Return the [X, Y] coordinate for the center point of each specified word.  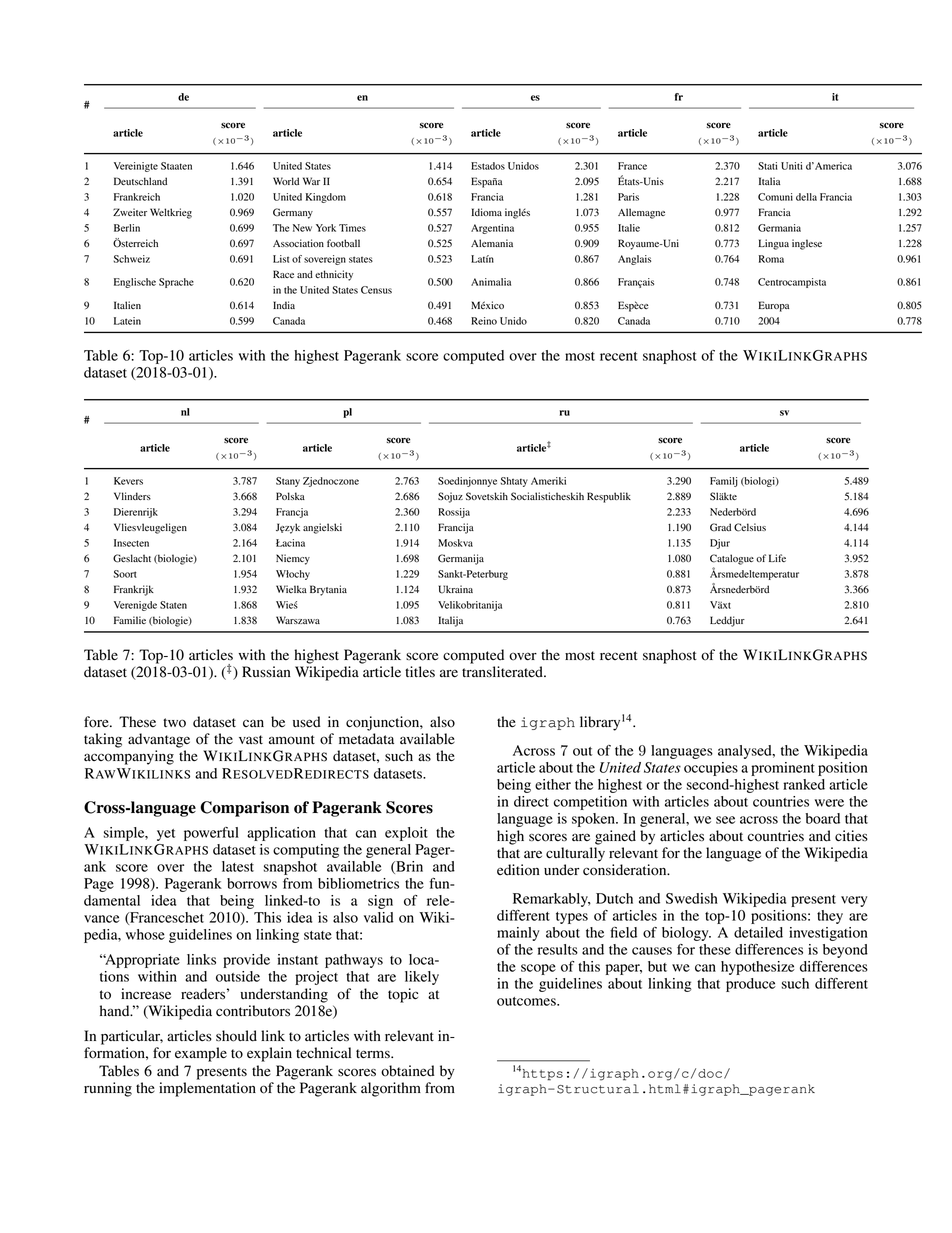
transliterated [503, 672]
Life [777, 558]
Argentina [492, 229]
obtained [408, 1071]
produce [751, 985]
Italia [769, 181]
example [201, 1054]
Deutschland [140, 181]
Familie [130, 620]
